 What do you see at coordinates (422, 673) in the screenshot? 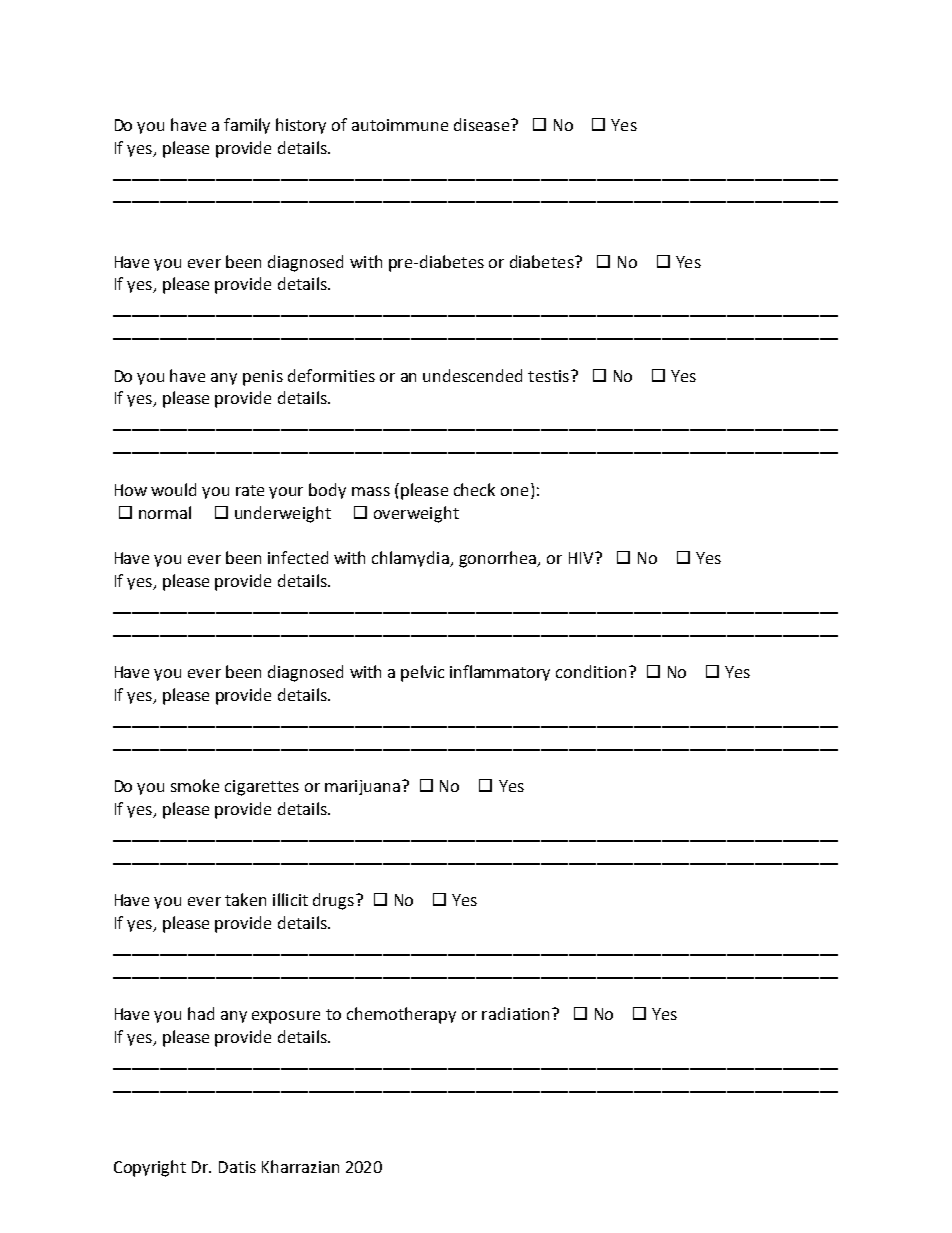
I see `pelvic` at bounding box center [422, 673].
